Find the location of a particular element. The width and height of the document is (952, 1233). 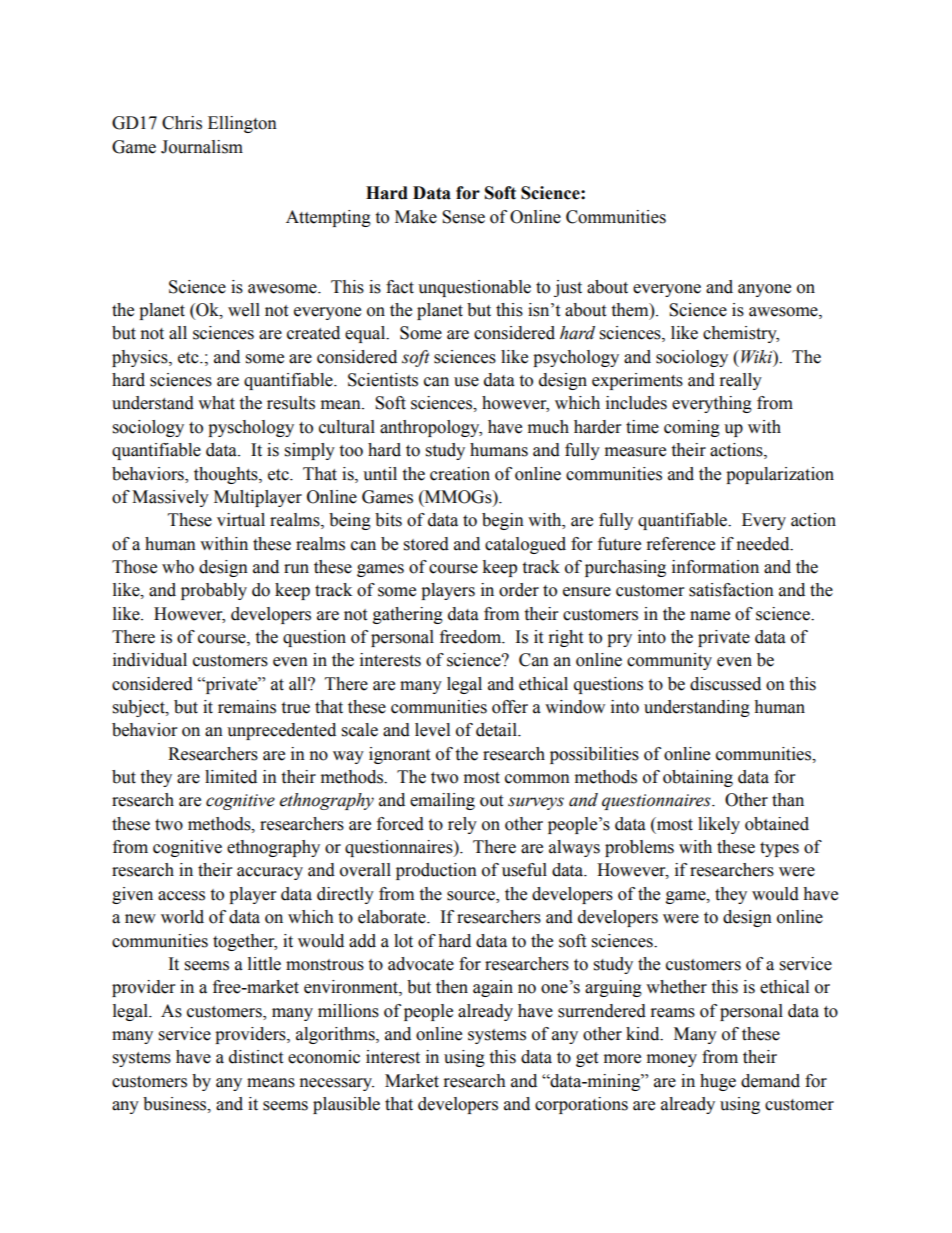

huge is located at coordinates (718, 1082).
